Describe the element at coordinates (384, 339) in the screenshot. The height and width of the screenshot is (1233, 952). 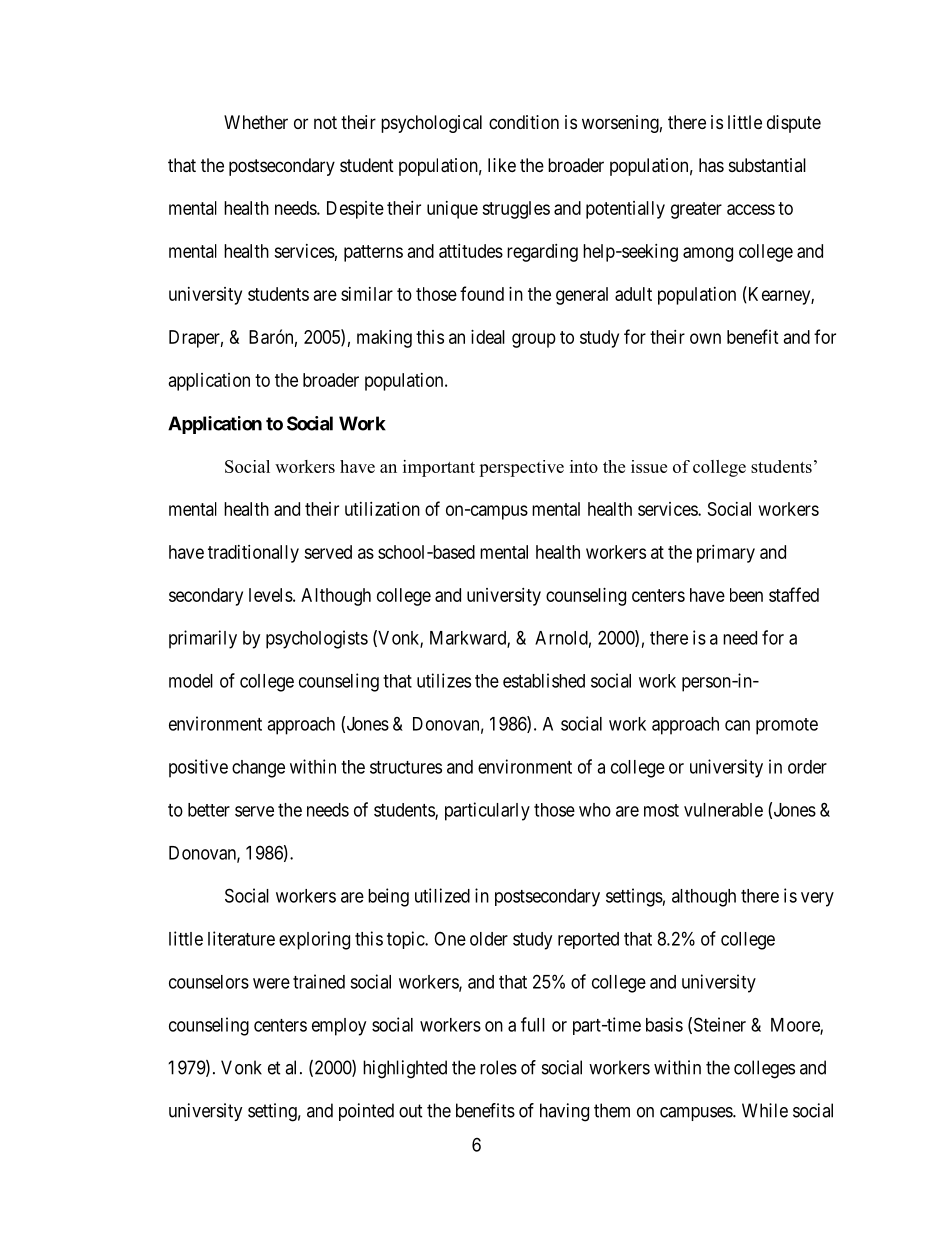
I see `making` at that location.
